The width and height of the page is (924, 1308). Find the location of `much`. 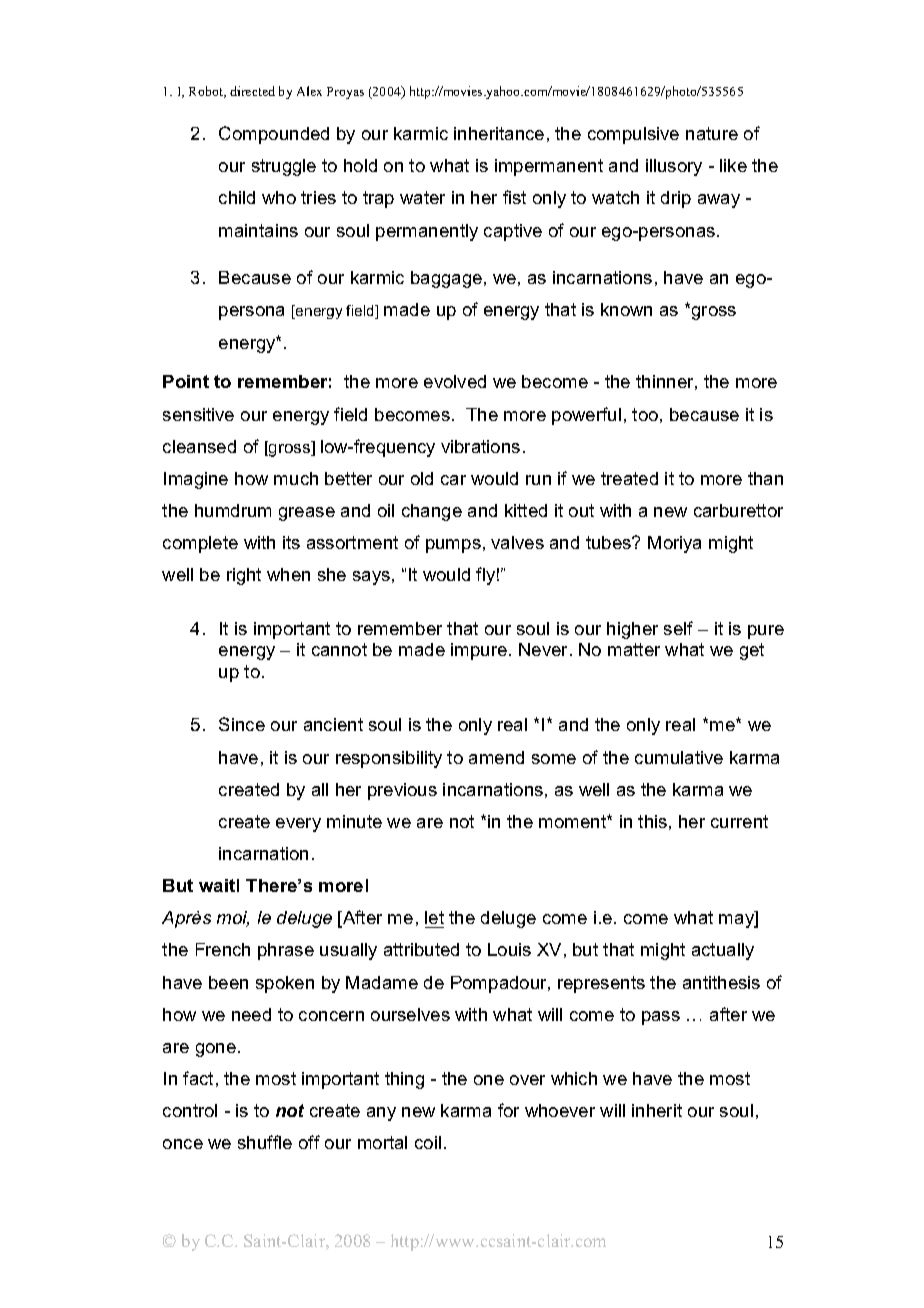

much is located at coordinates (296, 478).
